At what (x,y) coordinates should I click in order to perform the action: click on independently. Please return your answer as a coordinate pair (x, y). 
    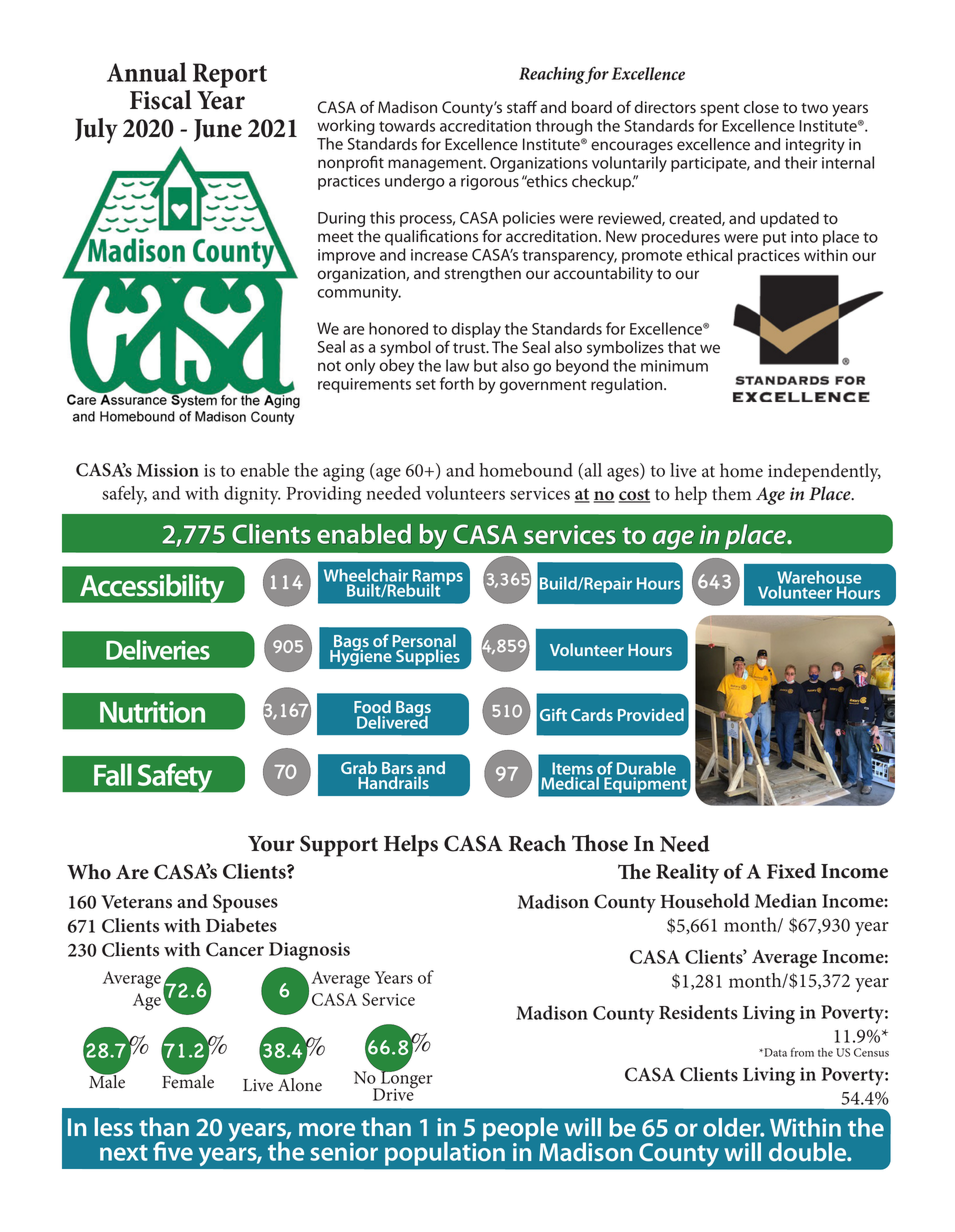
    Looking at the image, I should click on (824, 472).
